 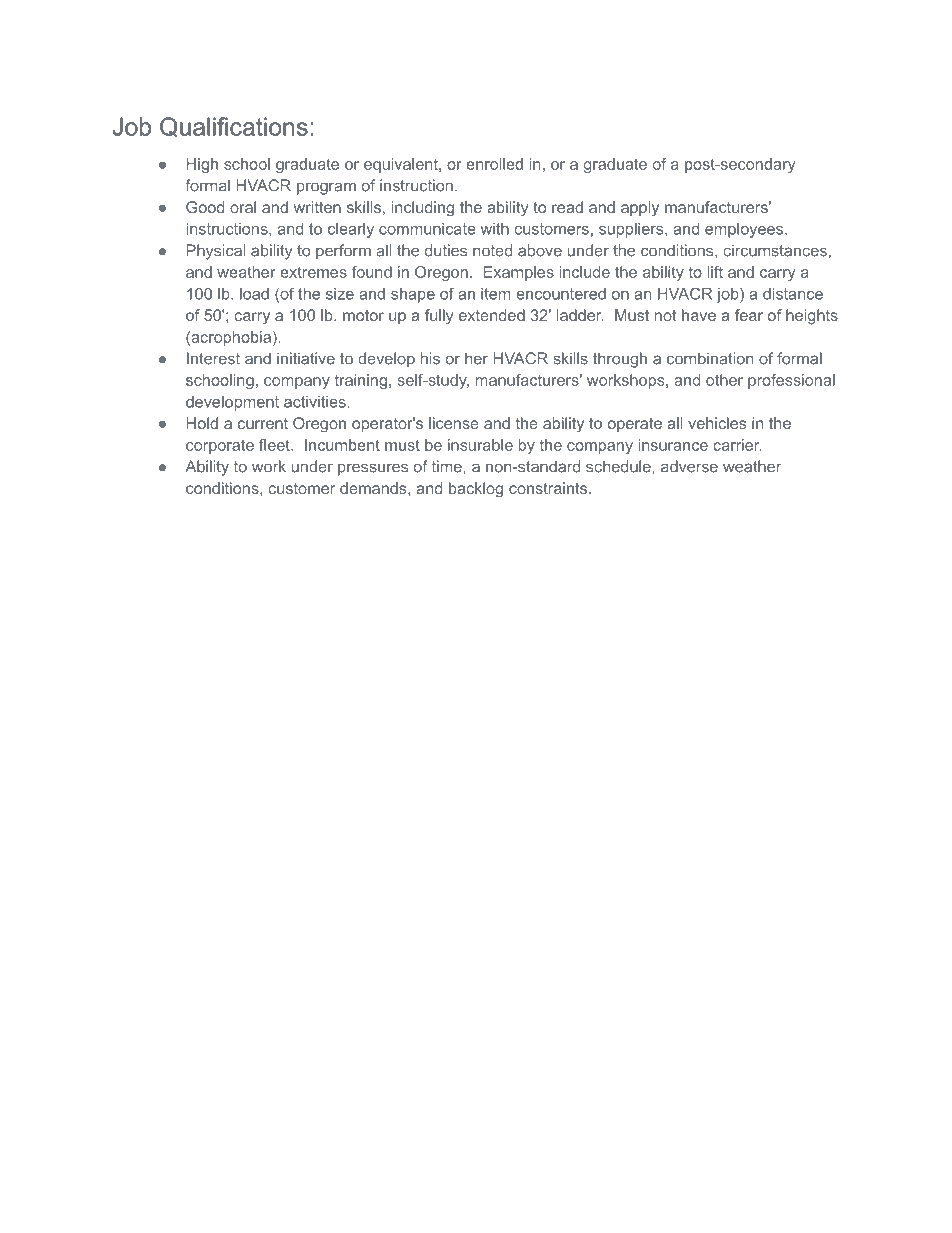 I want to click on backlog, so click(x=476, y=490).
